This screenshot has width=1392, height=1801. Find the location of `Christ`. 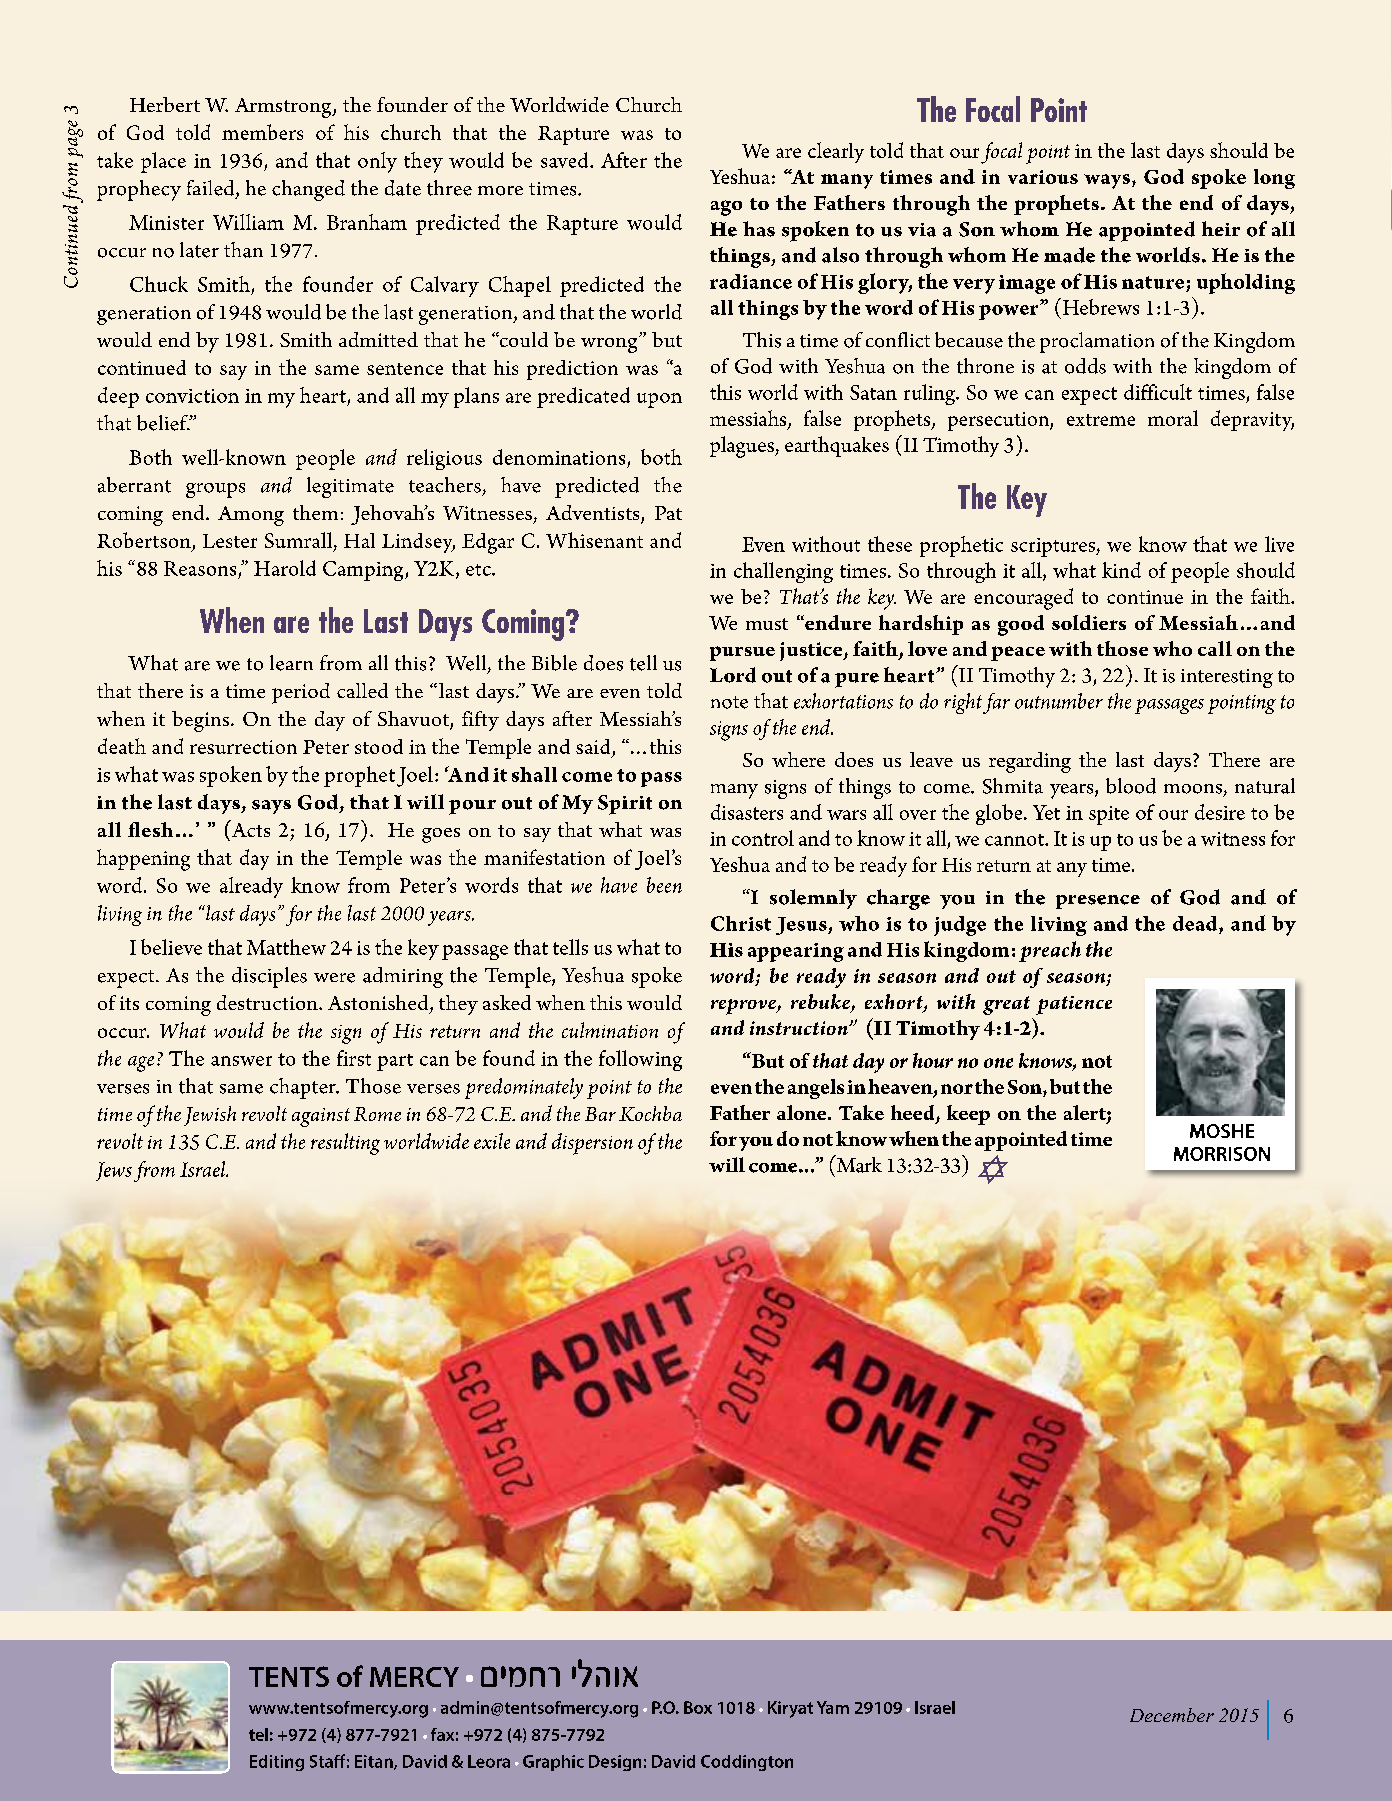

Christ is located at coordinates (741, 923).
